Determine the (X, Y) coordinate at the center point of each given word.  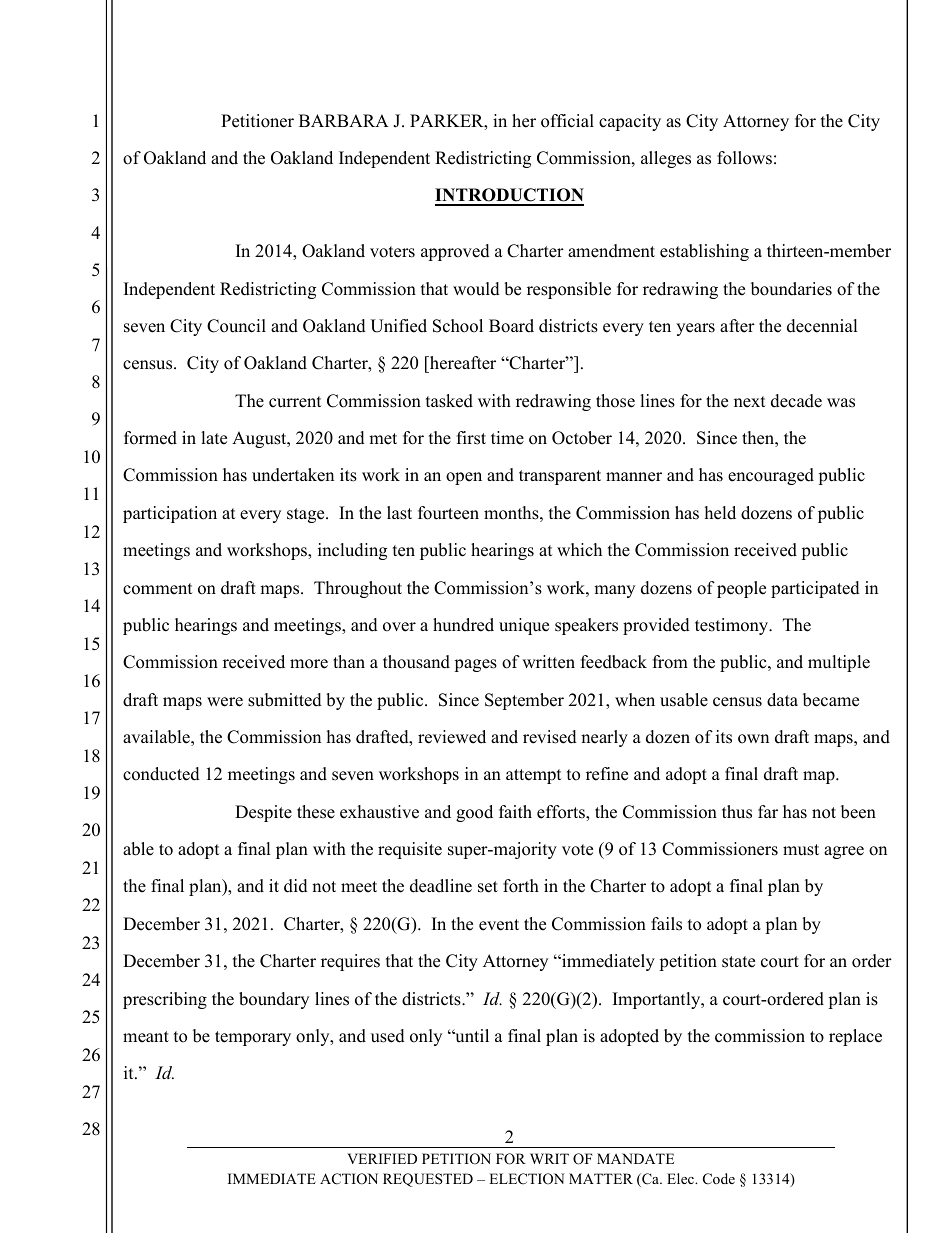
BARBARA (344, 120)
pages (475, 665)
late (214, 438)
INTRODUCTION (509, 196)
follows (744, 158)
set (488, 887)
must (801, 850)
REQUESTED (428, 1180)
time (507, 438)
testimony (733, 626)
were (225, 702)
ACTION (349, 1179)
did (296, 886)
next (750, 402)
